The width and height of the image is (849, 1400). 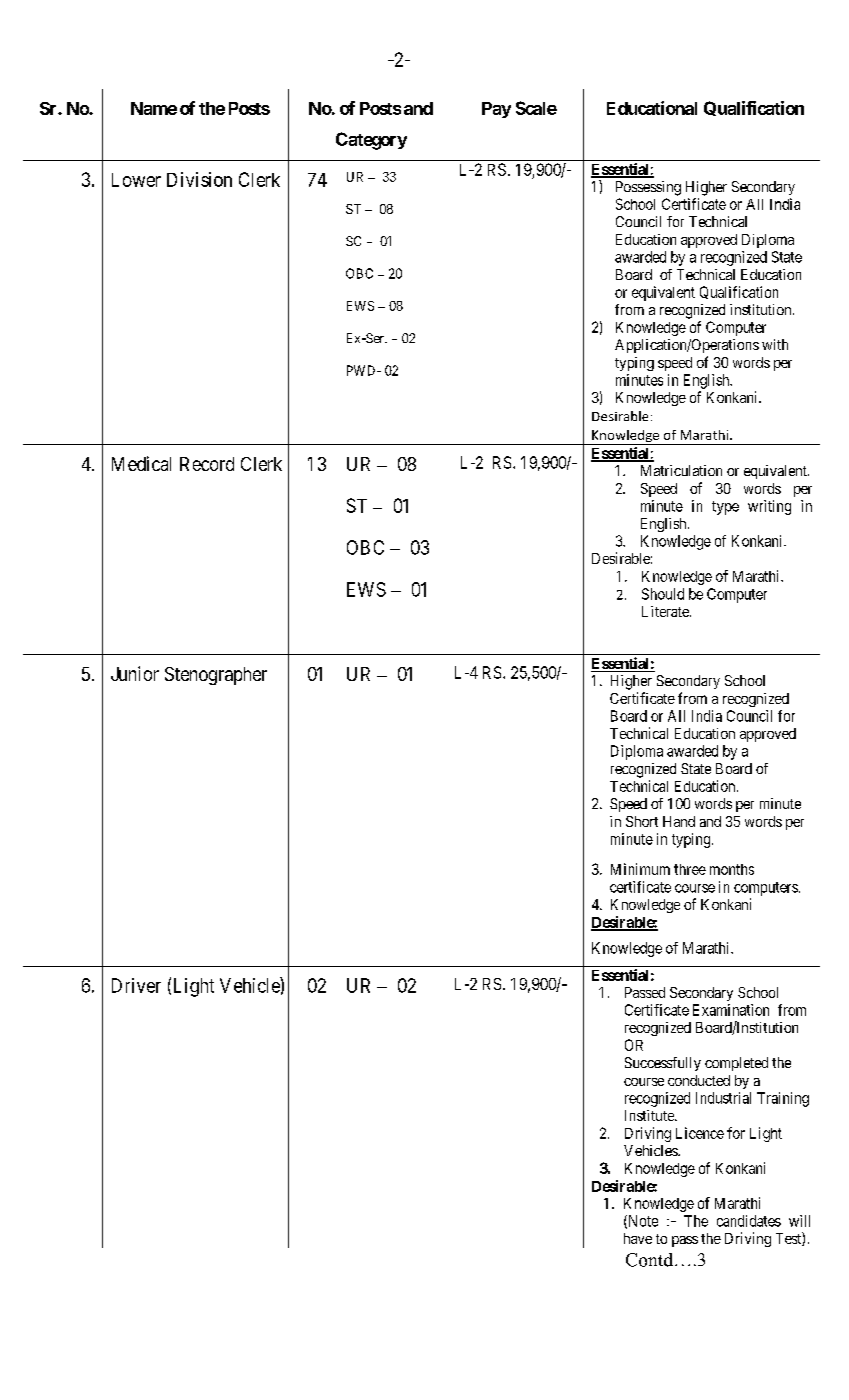 I want to click on Driver, so click(x=136, y=985).
